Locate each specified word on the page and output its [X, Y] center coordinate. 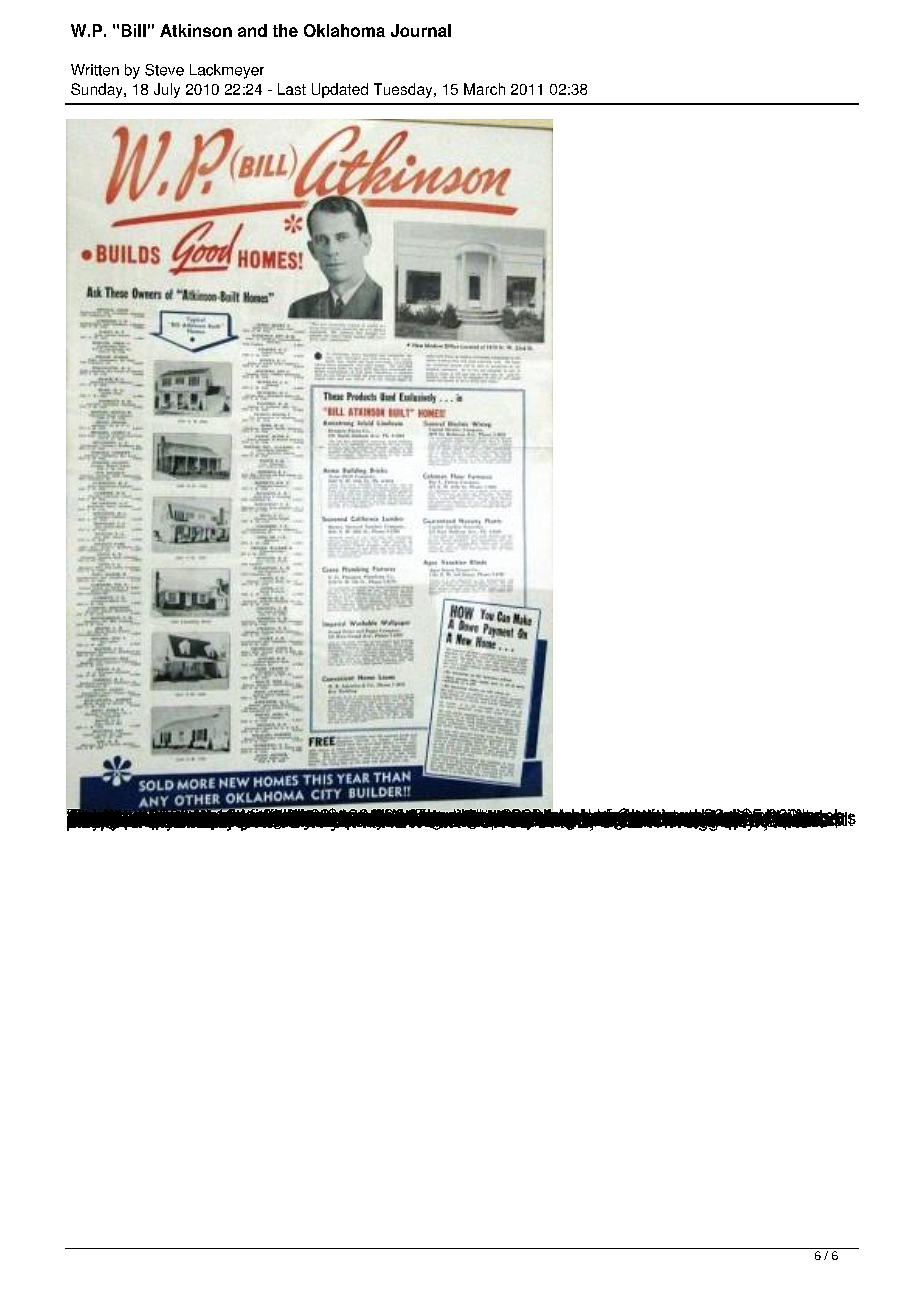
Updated [340, 90]
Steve [164, 70]
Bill [134, 30]
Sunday [98, 90]
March [484, 89]
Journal [421, 30]
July [167, 90]
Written [95, 70]
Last [292, 89]
